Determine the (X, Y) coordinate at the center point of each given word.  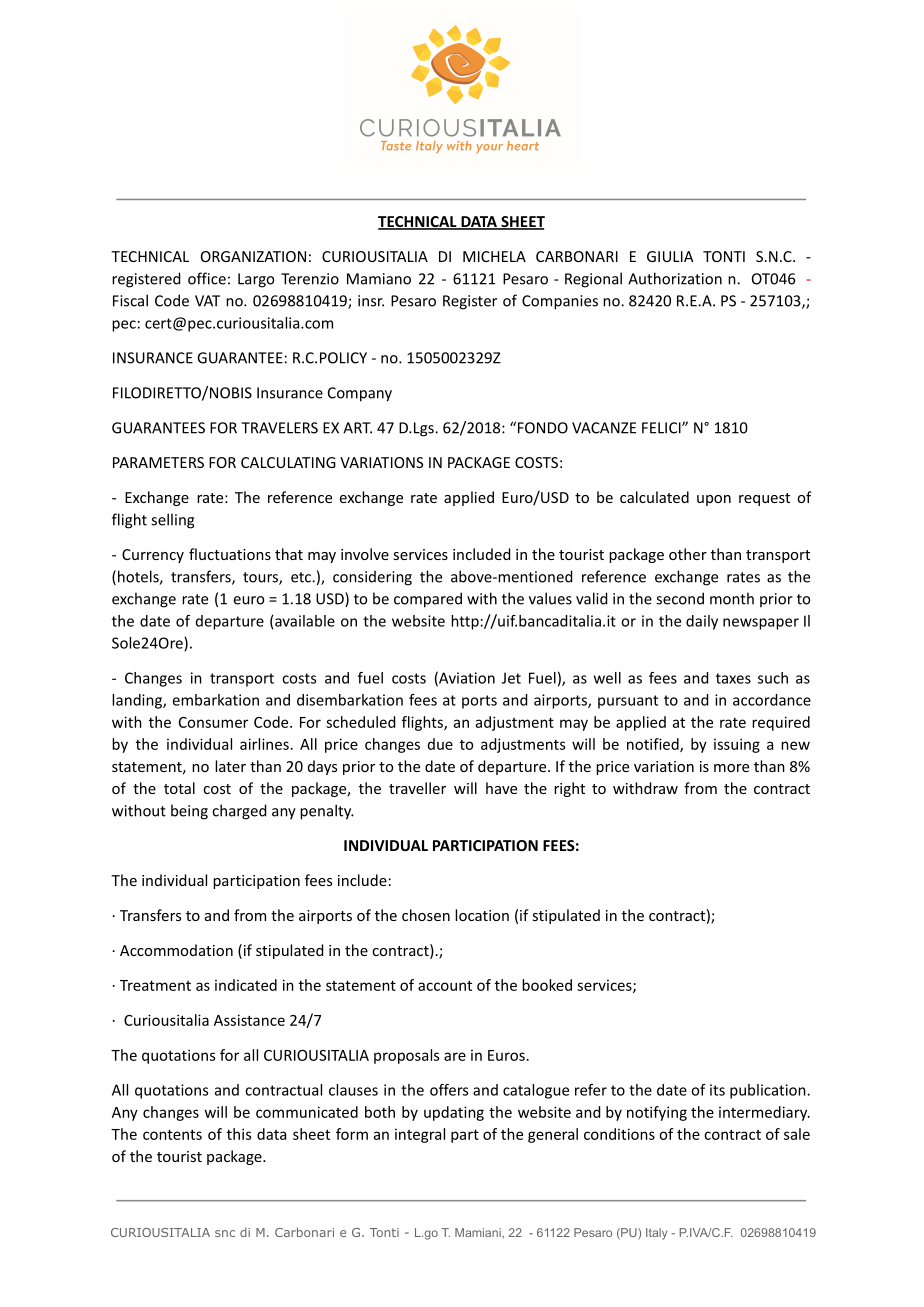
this (239, 1134)
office (207, 278)
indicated (246, 985)
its (717, 1090)
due (440, 744)
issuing (737, 745)
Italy (656, 1234)
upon (714, 500)
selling (172, 521)
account (445, 985)
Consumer (213, 722)
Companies (560, 302)
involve (365, 554)
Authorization (675, 278)
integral (420, 1135)
